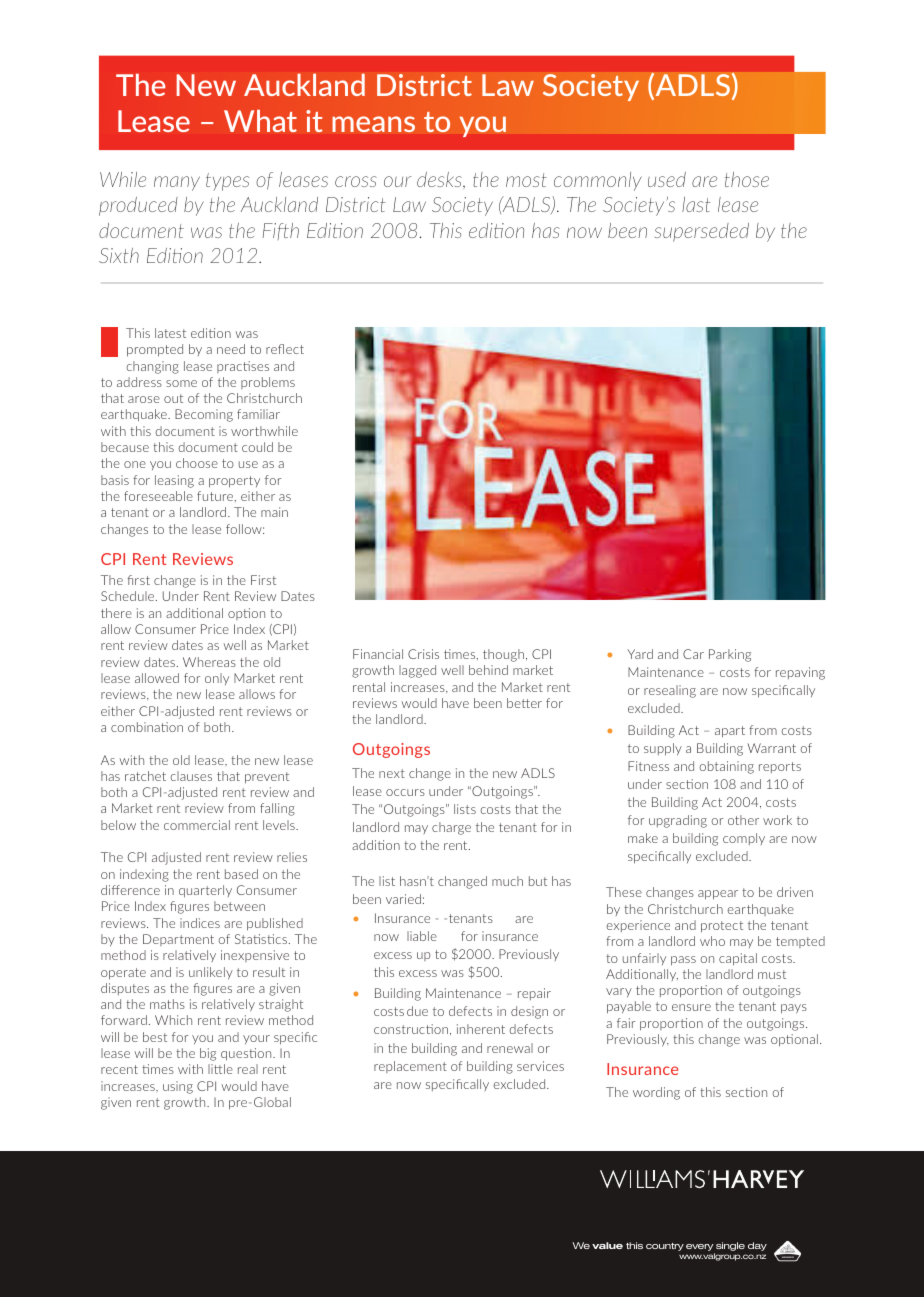 The height and width of the screenshot is (1297, 924). Describe the element at coordinates (747, 179) in the screenshot. I see `those` at that location.
